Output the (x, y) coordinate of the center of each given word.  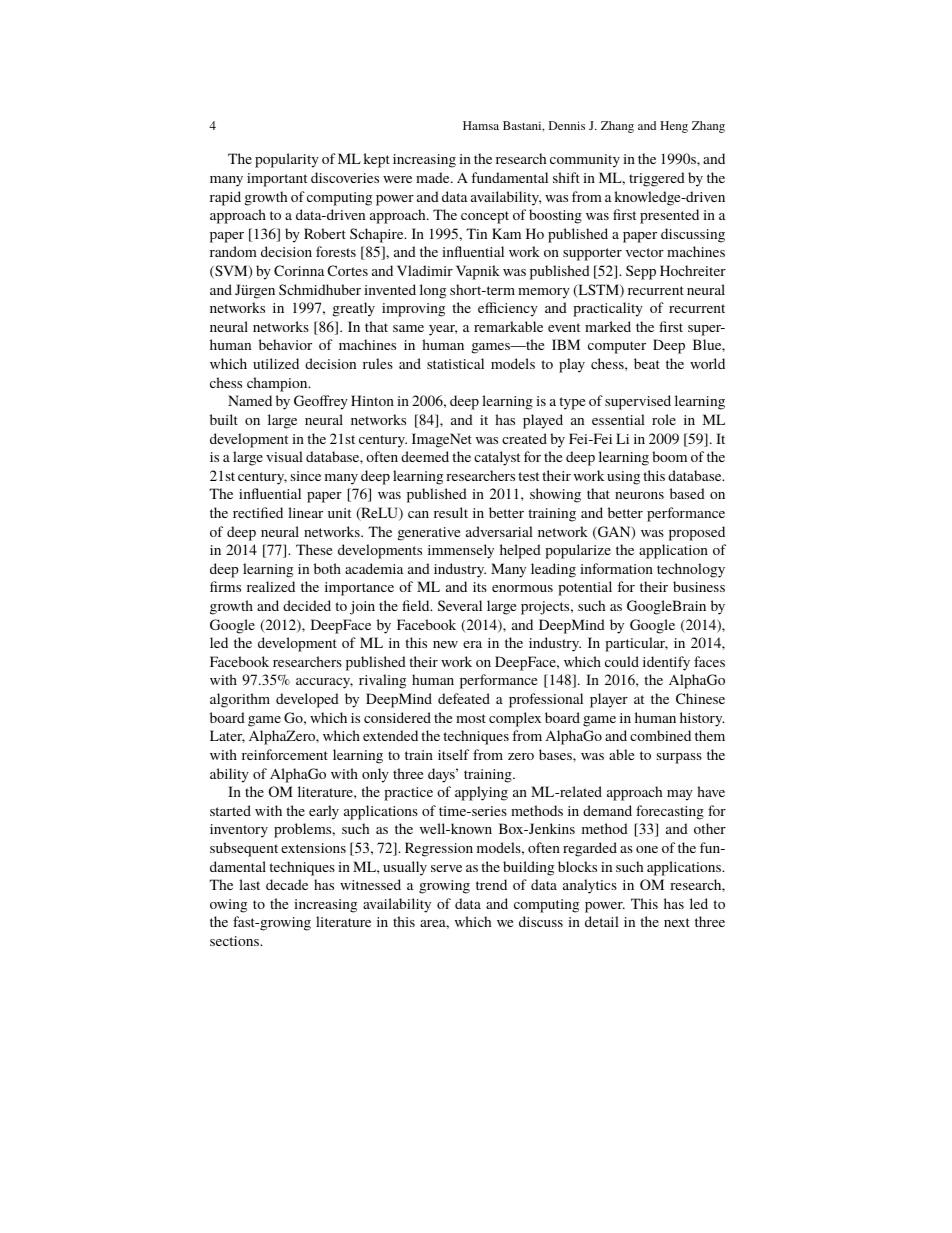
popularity (287, 160)
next (677, 922)
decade (287, 884)
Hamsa (481, 125)
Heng (674, 127)
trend (491, 884)
